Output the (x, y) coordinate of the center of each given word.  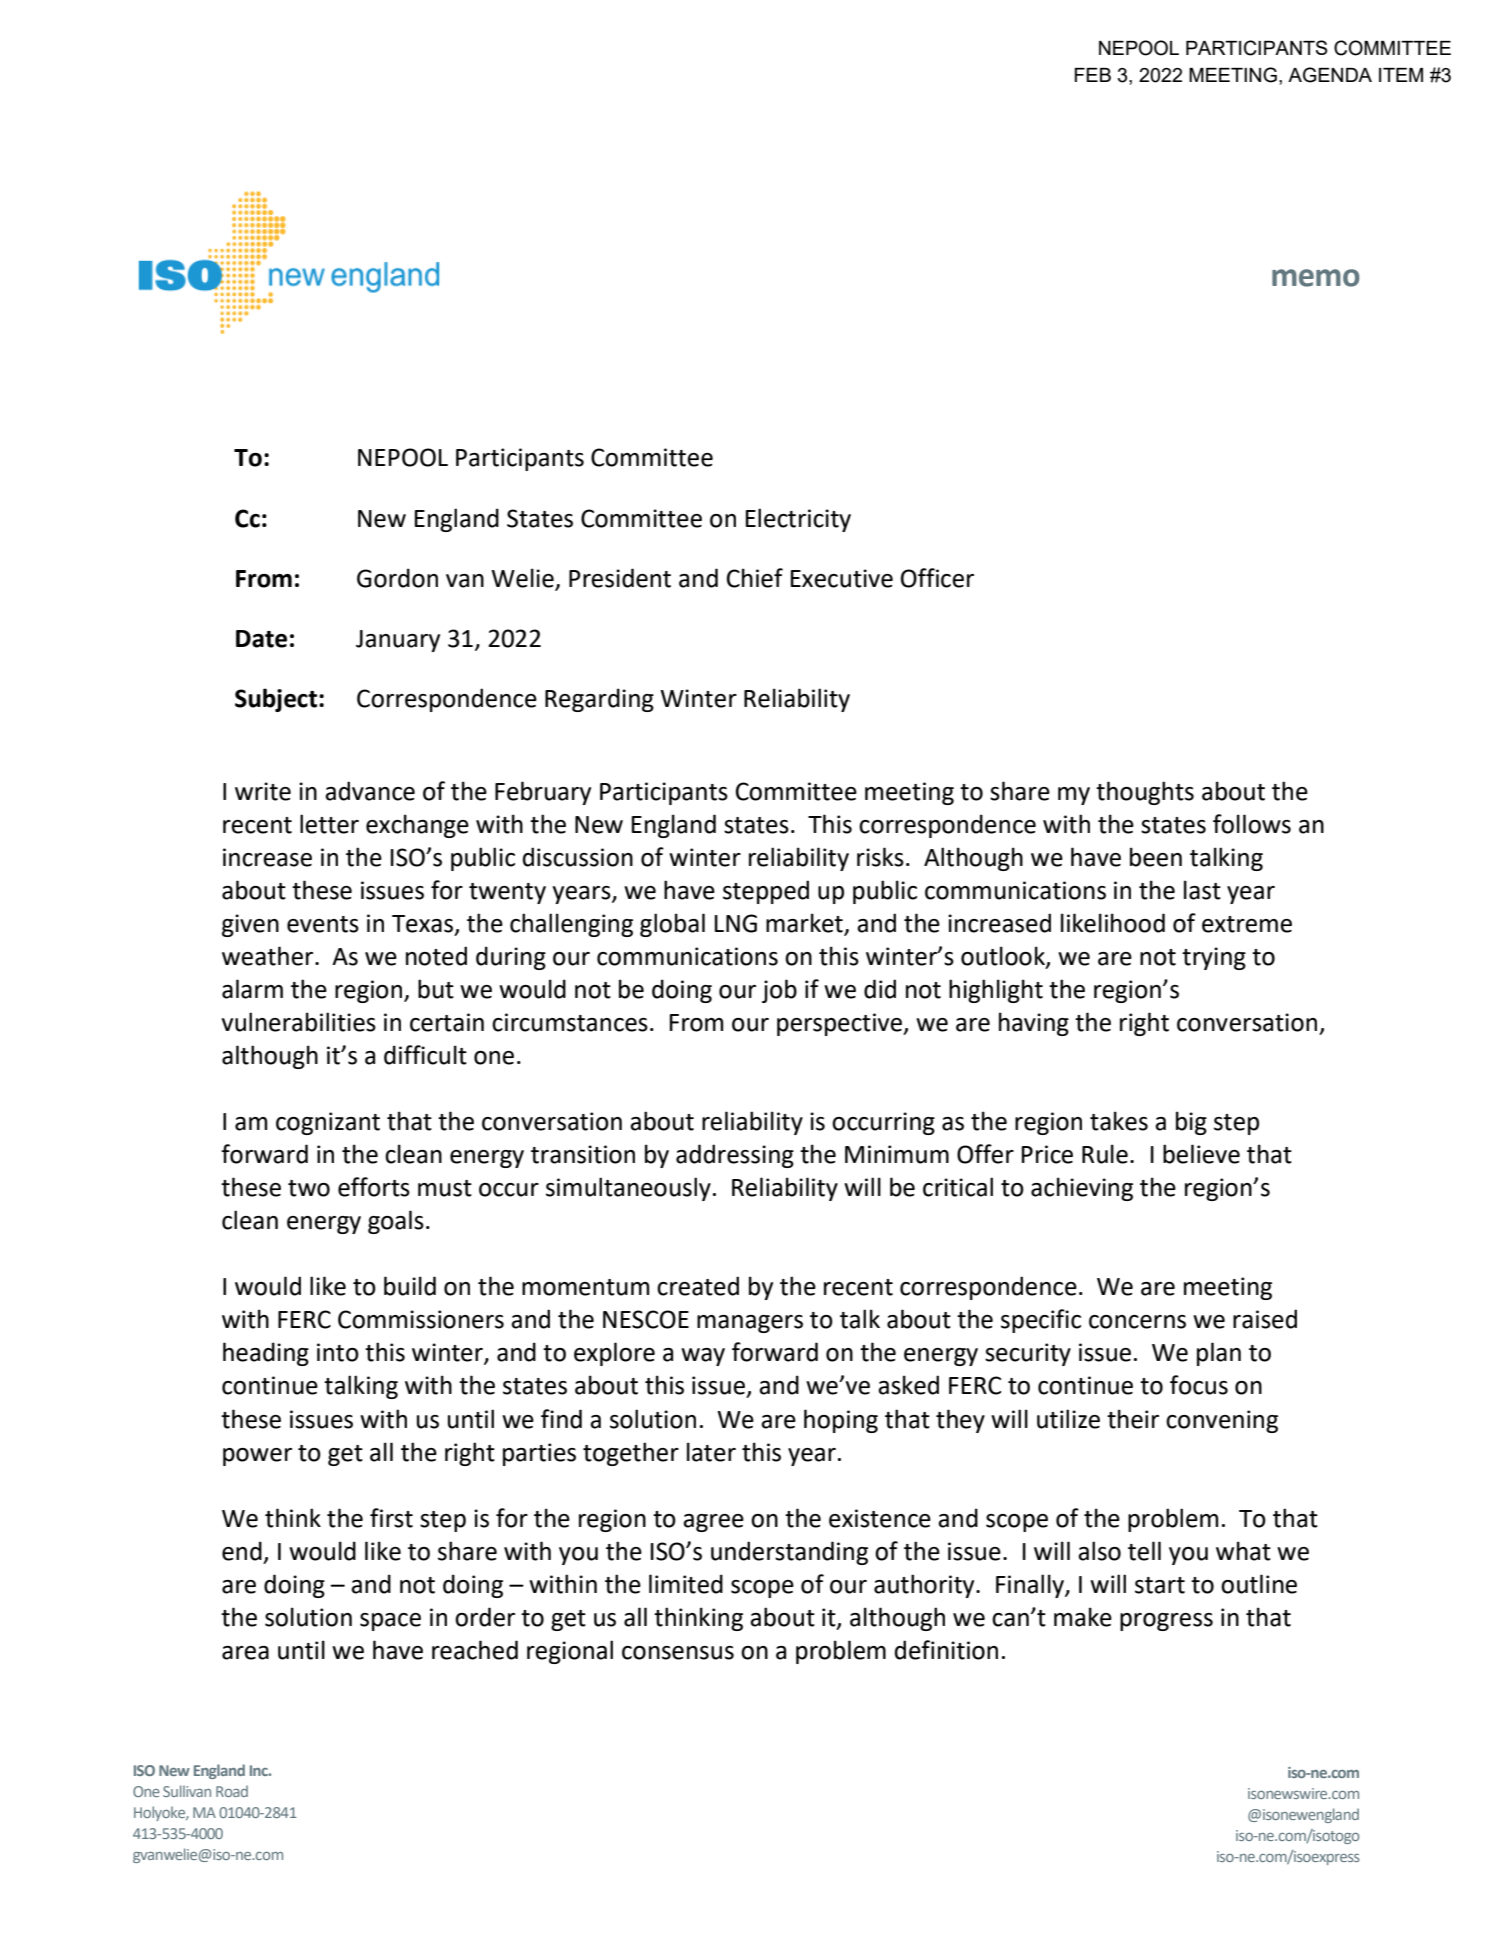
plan (1219, 1354)
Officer (937, 578)
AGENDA (1330, 75)
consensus (678, 1653)
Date (261, 639)
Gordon (397, 578)
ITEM (1401, 75)
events (323, 924)
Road (232, 1791)
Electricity (798, 520)
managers (750, 1324)
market (805, 924)
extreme (1247, 924)
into (338, 1352)
